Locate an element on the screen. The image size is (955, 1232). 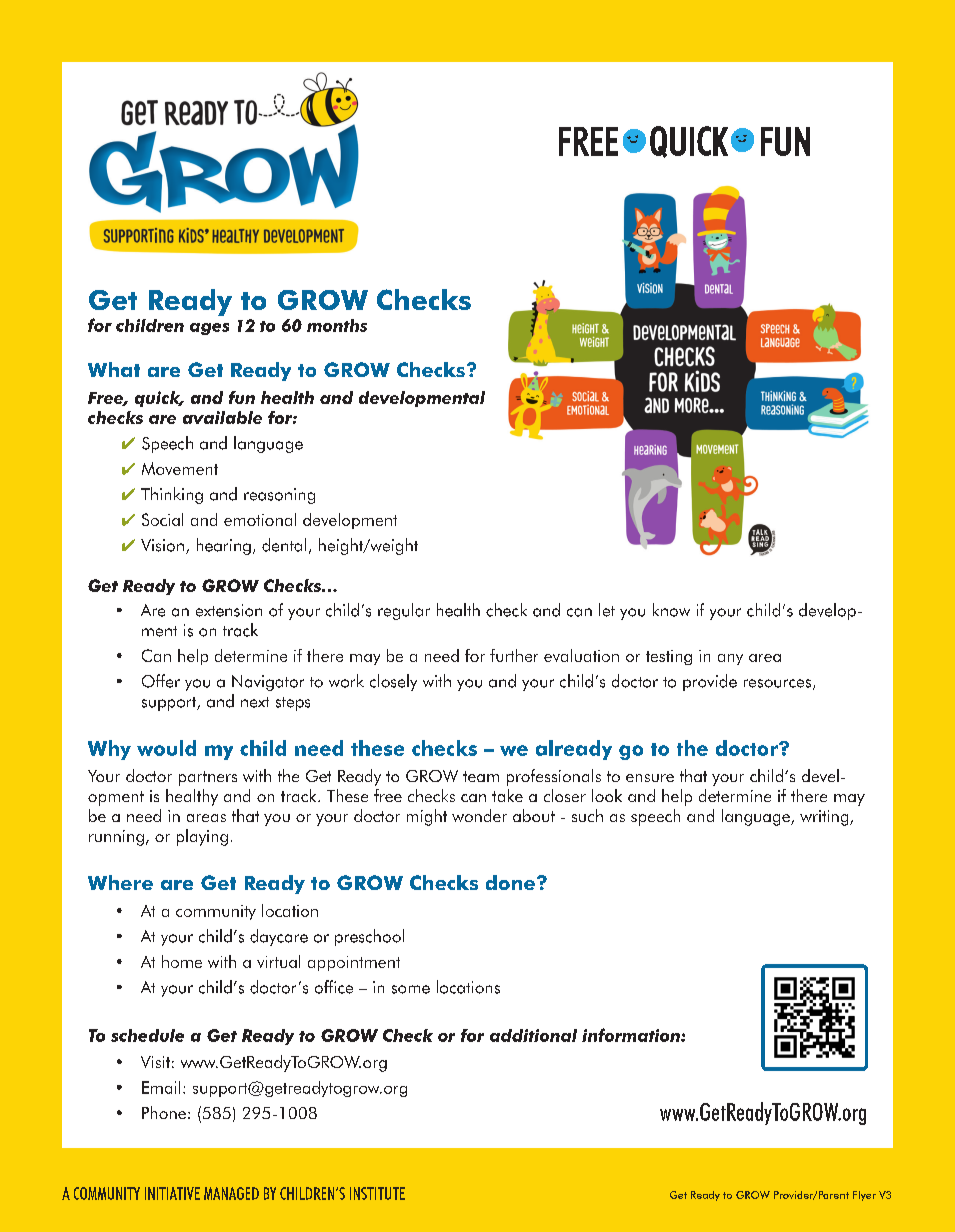
any is located at coordinates (730, 659).
